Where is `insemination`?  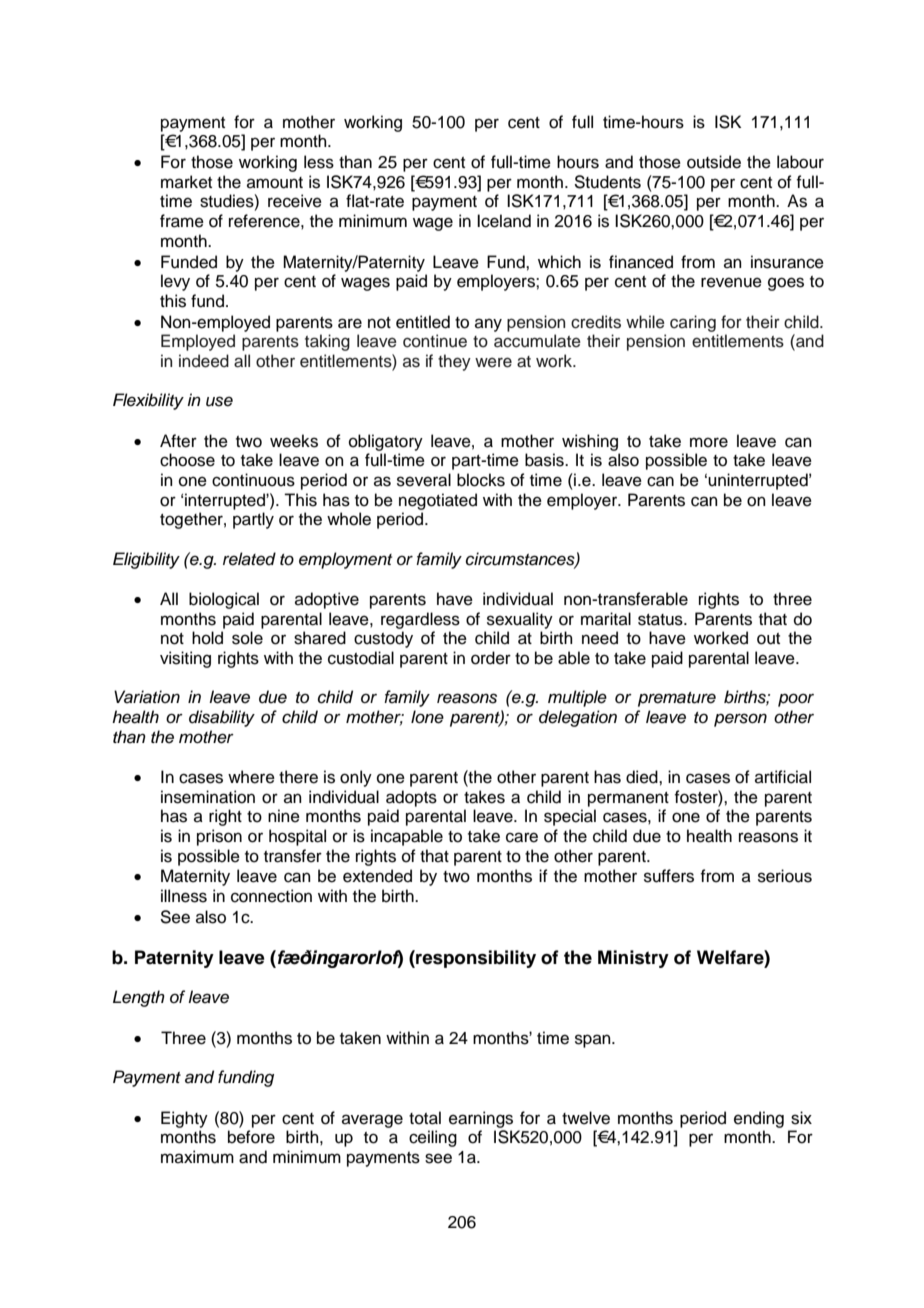
insemination is located at coordinates (208, 797).
